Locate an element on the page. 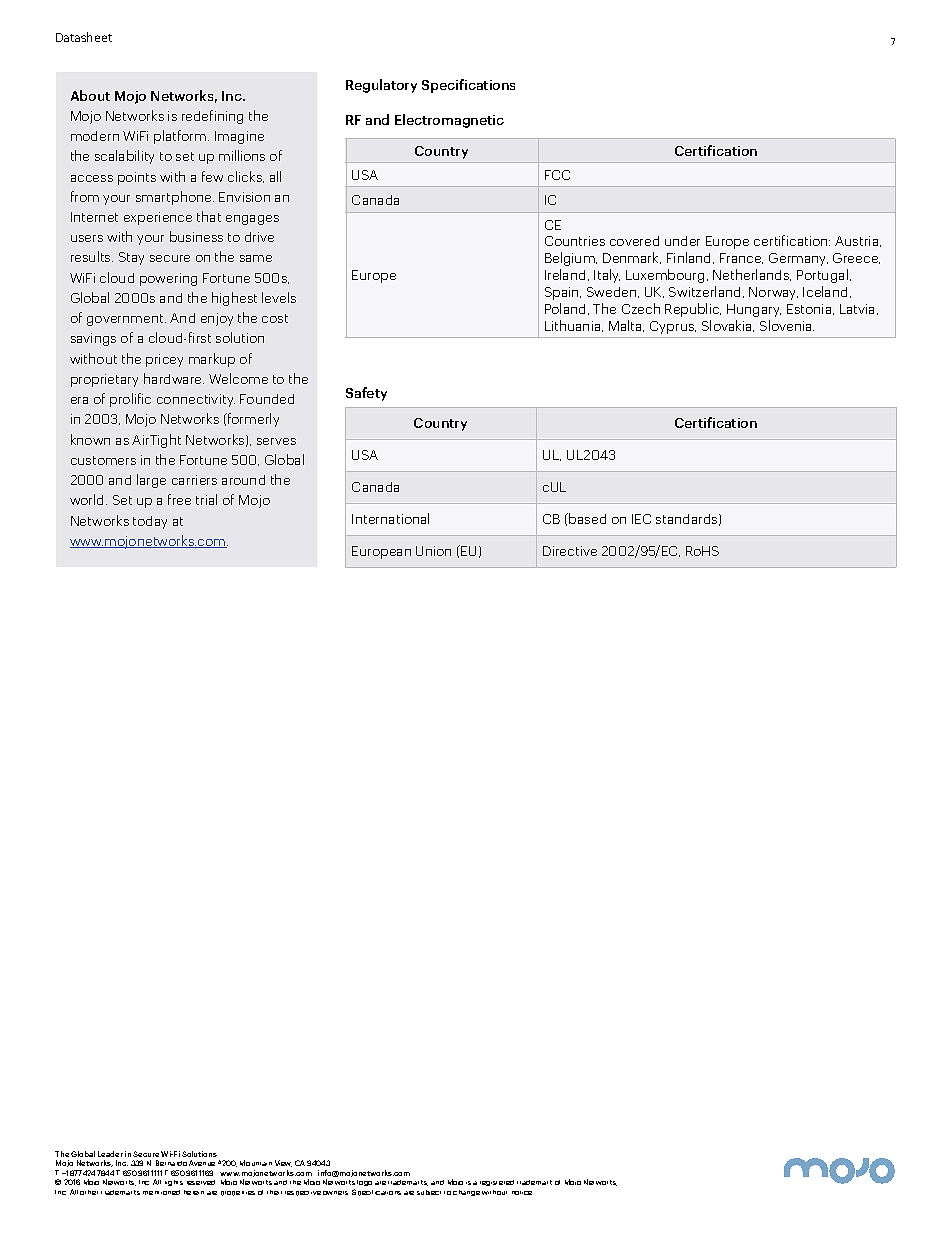 The height and width of the page is (1233, 952). Safety is located at coordinates (366, 394).
